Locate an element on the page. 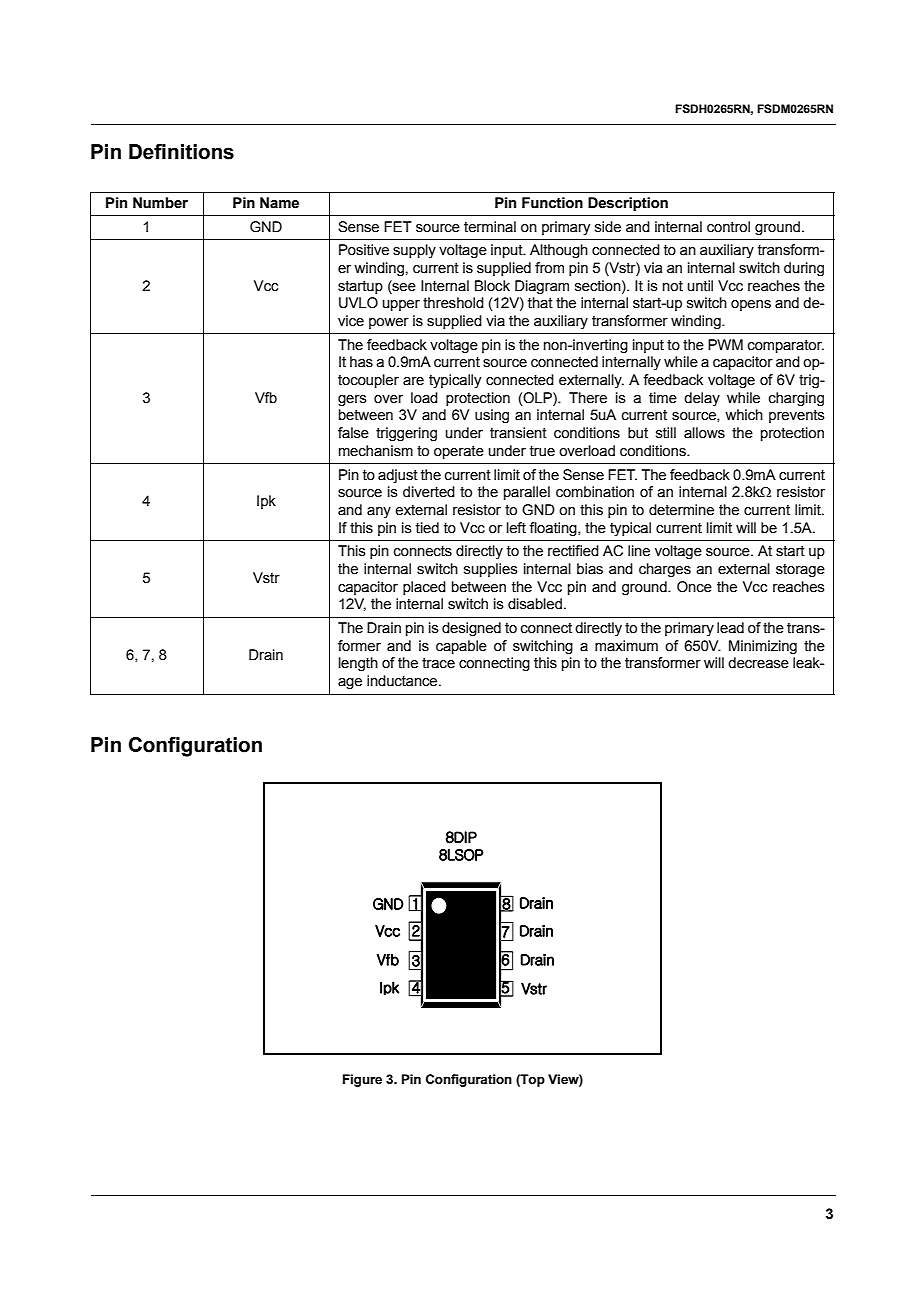 The height and width of the document is (1308, 924). trace is located at coordinates (438, 663).
